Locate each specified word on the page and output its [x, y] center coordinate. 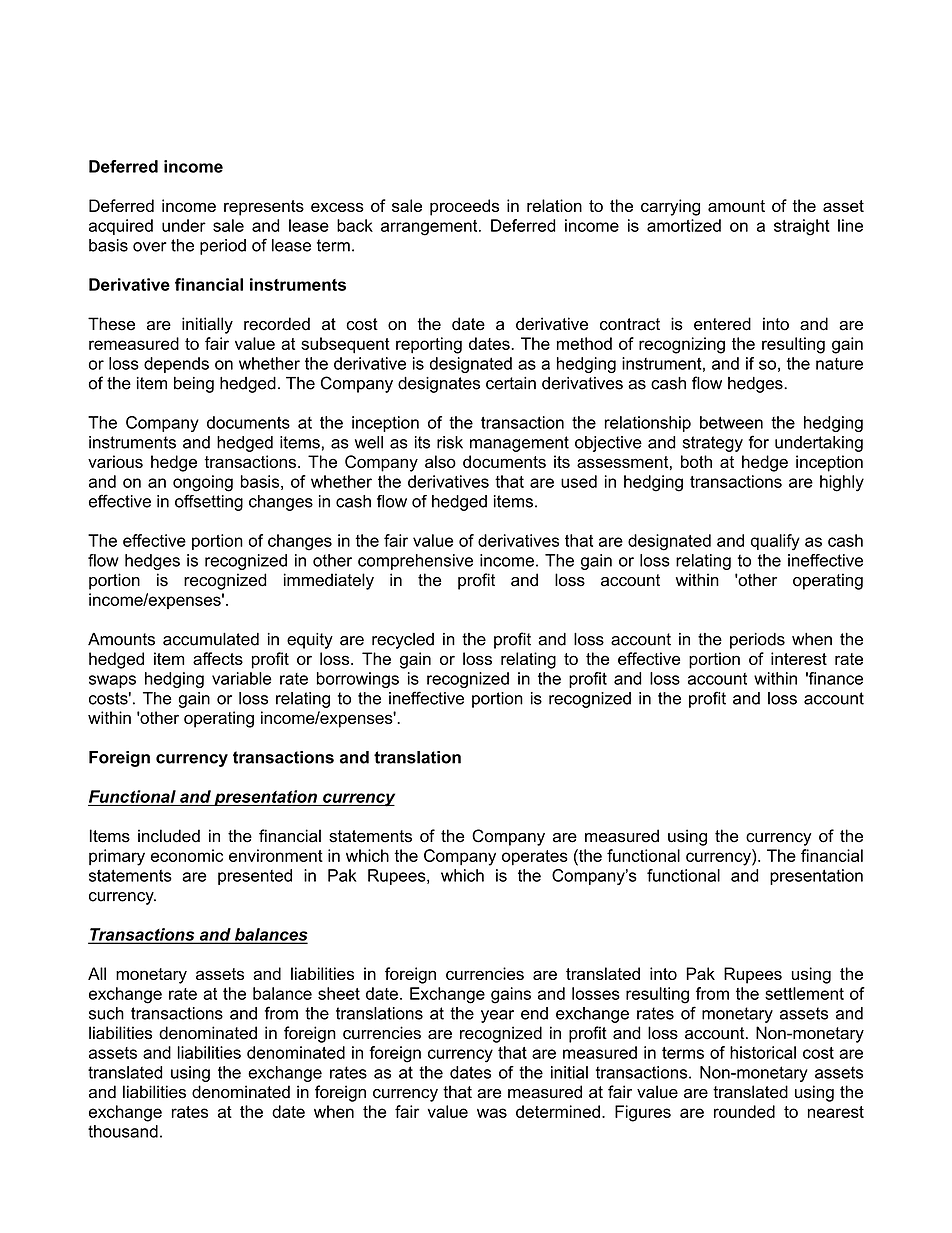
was [492, 1113]
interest [799, 658]
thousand [123, 1131]
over [150, 247]
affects [218, 658]
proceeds [464, 207]
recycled [403, 641]
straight [802, 227]
